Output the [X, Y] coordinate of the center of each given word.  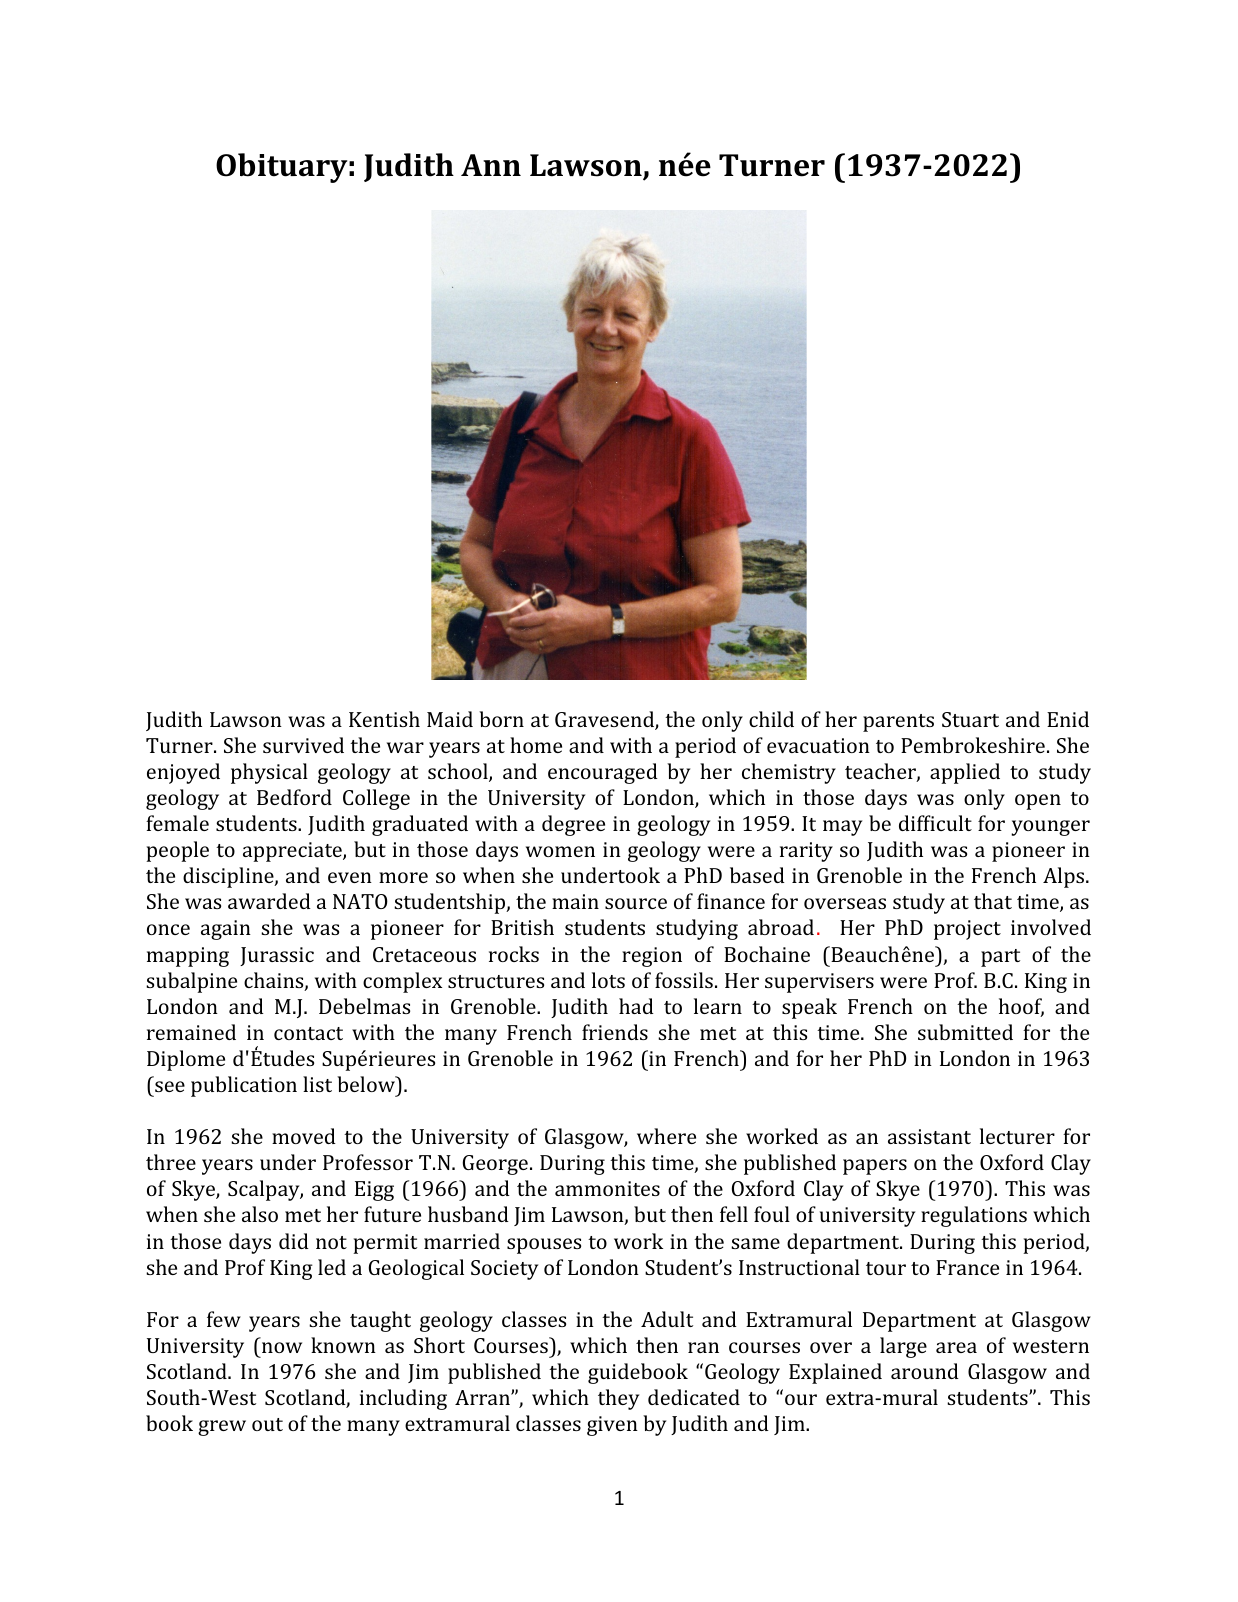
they [618, 1399]
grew [222, 1428]
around [925, 1371]
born [501, 719]
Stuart [970, 719]
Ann [491, 165]
